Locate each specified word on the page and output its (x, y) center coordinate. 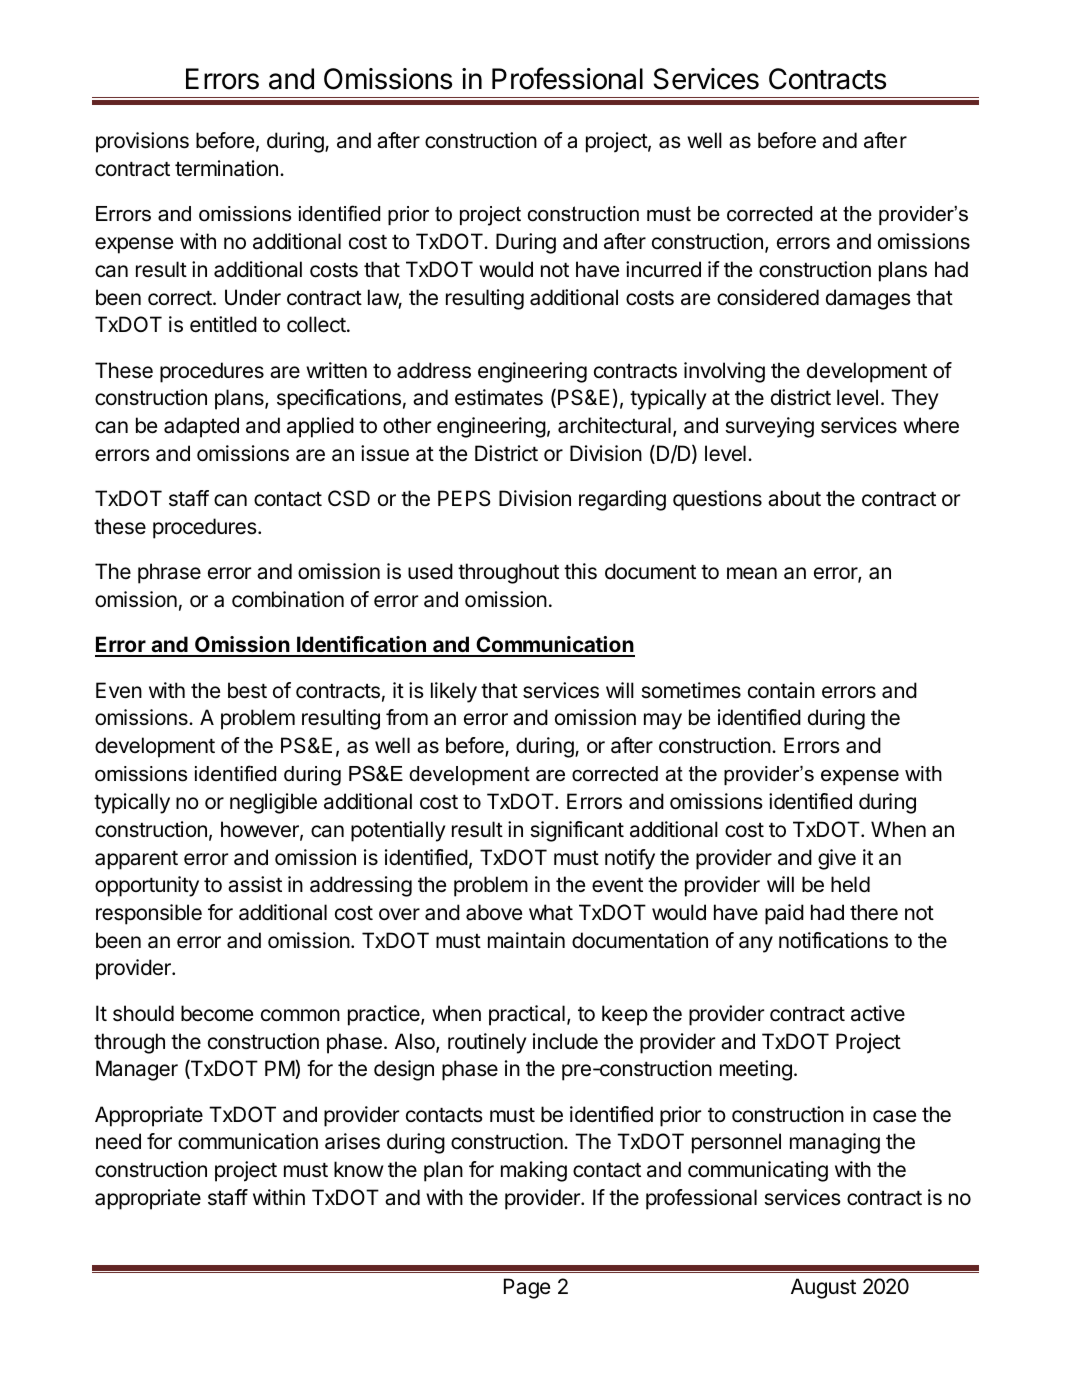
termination (226, 168)
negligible (273, 803)
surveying (769, 427)
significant (577, 831)
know (358, 1169)
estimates (499, 397)
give (837, 859)
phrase (169, 573)
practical (527, 1015)
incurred (663, 269)
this (580, 571)
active (878, 1013)
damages (868, 299)
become (217, 1013)
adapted (201, 427)
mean (752, 573)
